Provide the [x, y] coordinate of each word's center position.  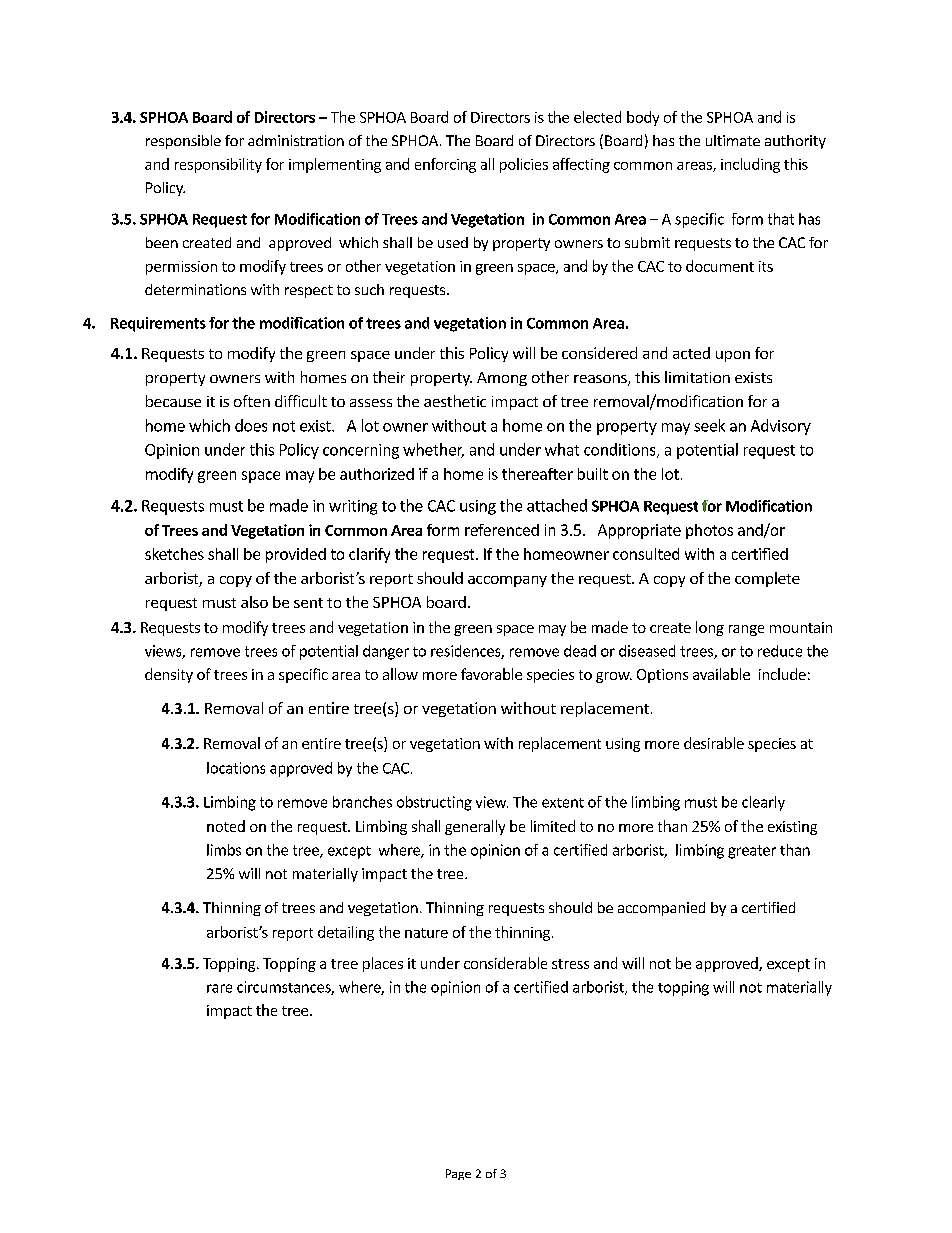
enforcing [445, 165]
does [251, 425]
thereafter [537, 474]
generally [475, 827]
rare [219, 988]
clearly [763, 803]
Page [458, 1174]
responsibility [218, 165]
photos [709, 531]
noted [226, 826]
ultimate [733, 140]
